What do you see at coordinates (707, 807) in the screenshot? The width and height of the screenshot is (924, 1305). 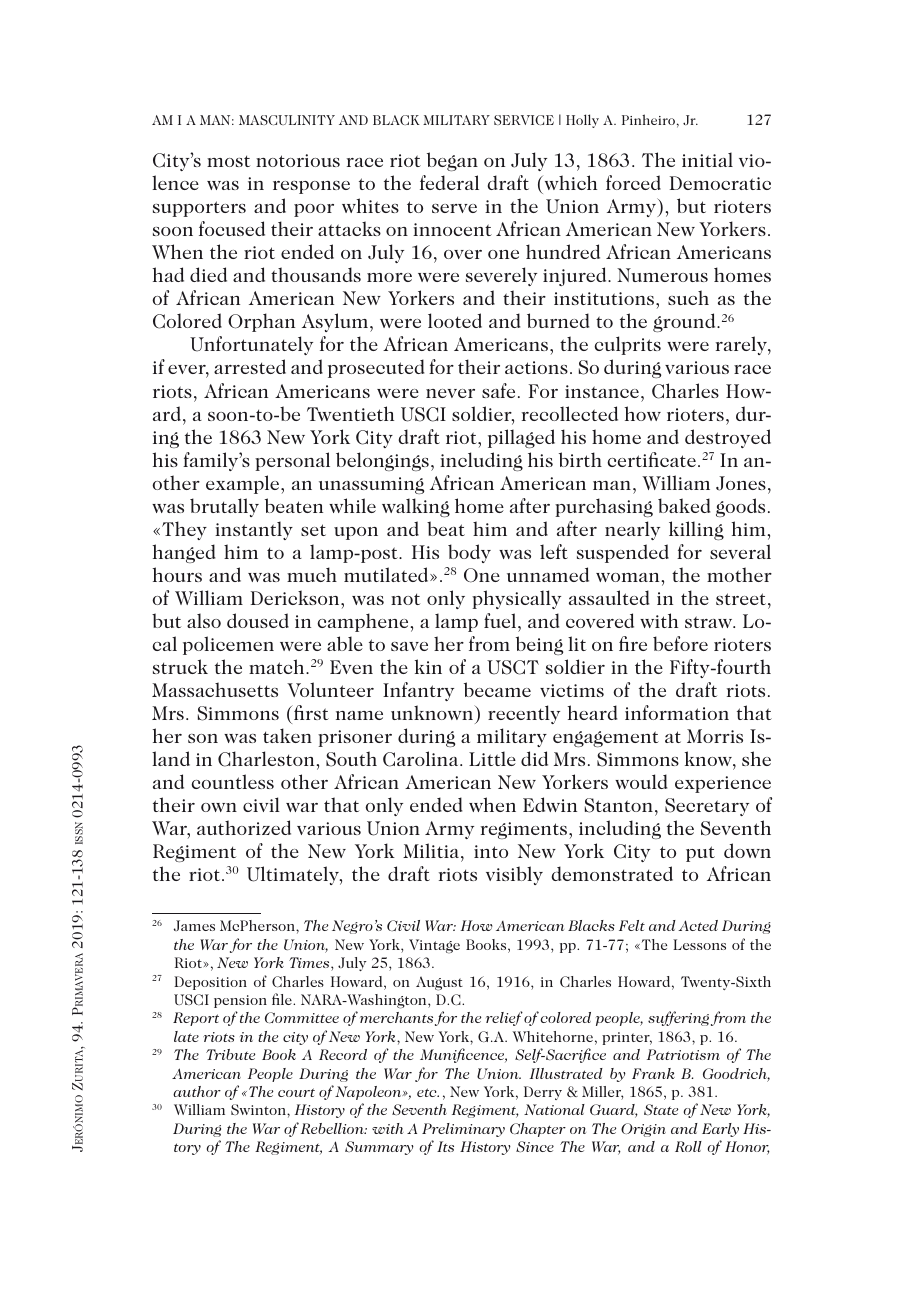 I see `Secretary` at bounding box center [707, 807].
